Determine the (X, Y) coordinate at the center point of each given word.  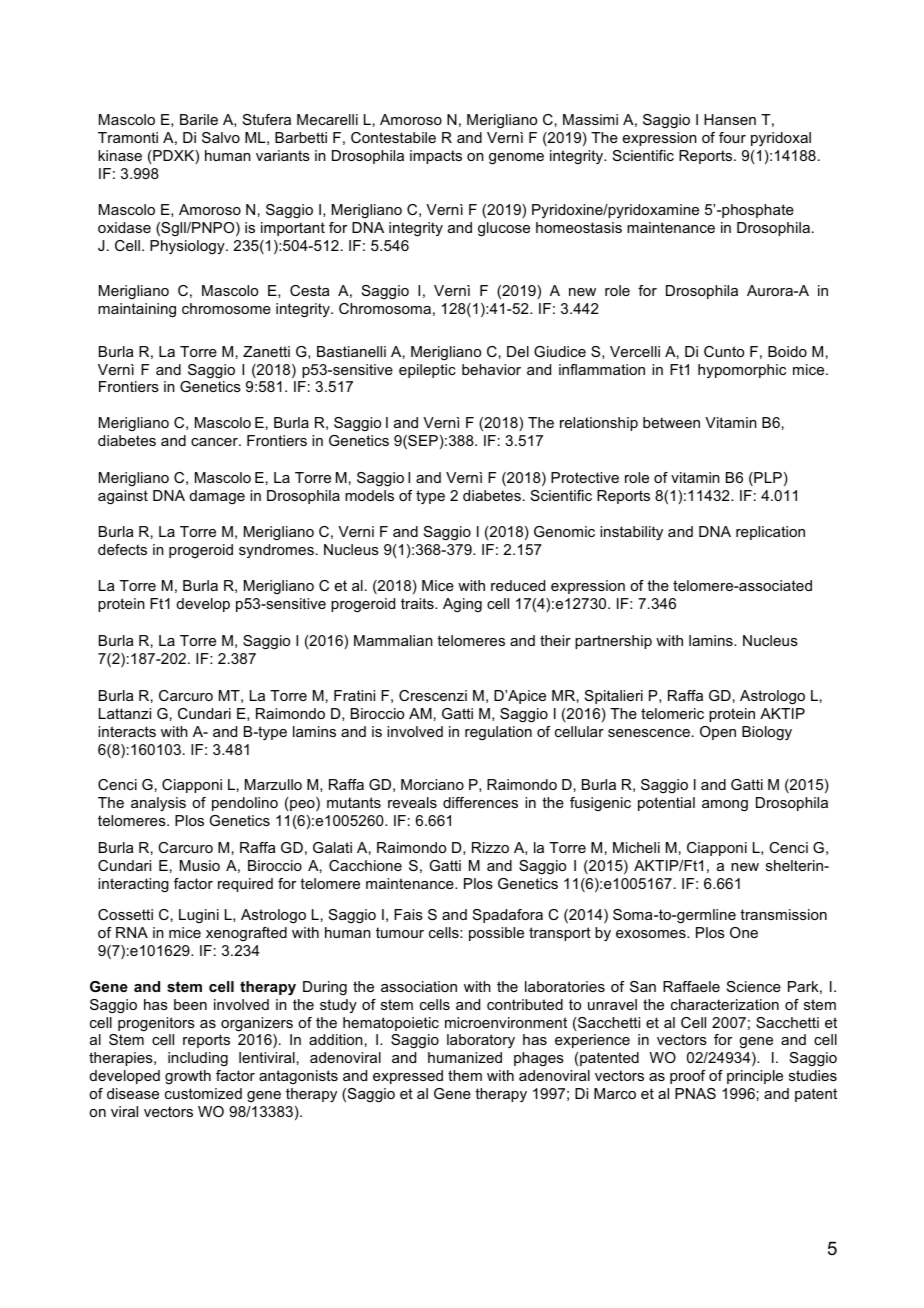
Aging (462, 605)
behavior (491, 369)
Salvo (221, 137)
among (725, 805)
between (671, 422)
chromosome (226, 308)
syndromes (276, 551)
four (732, 137)
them (465, 1075)
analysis (158, 804)
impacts (436, 157)
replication (770, 533)
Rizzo (490, 847)
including (198, 1059)
